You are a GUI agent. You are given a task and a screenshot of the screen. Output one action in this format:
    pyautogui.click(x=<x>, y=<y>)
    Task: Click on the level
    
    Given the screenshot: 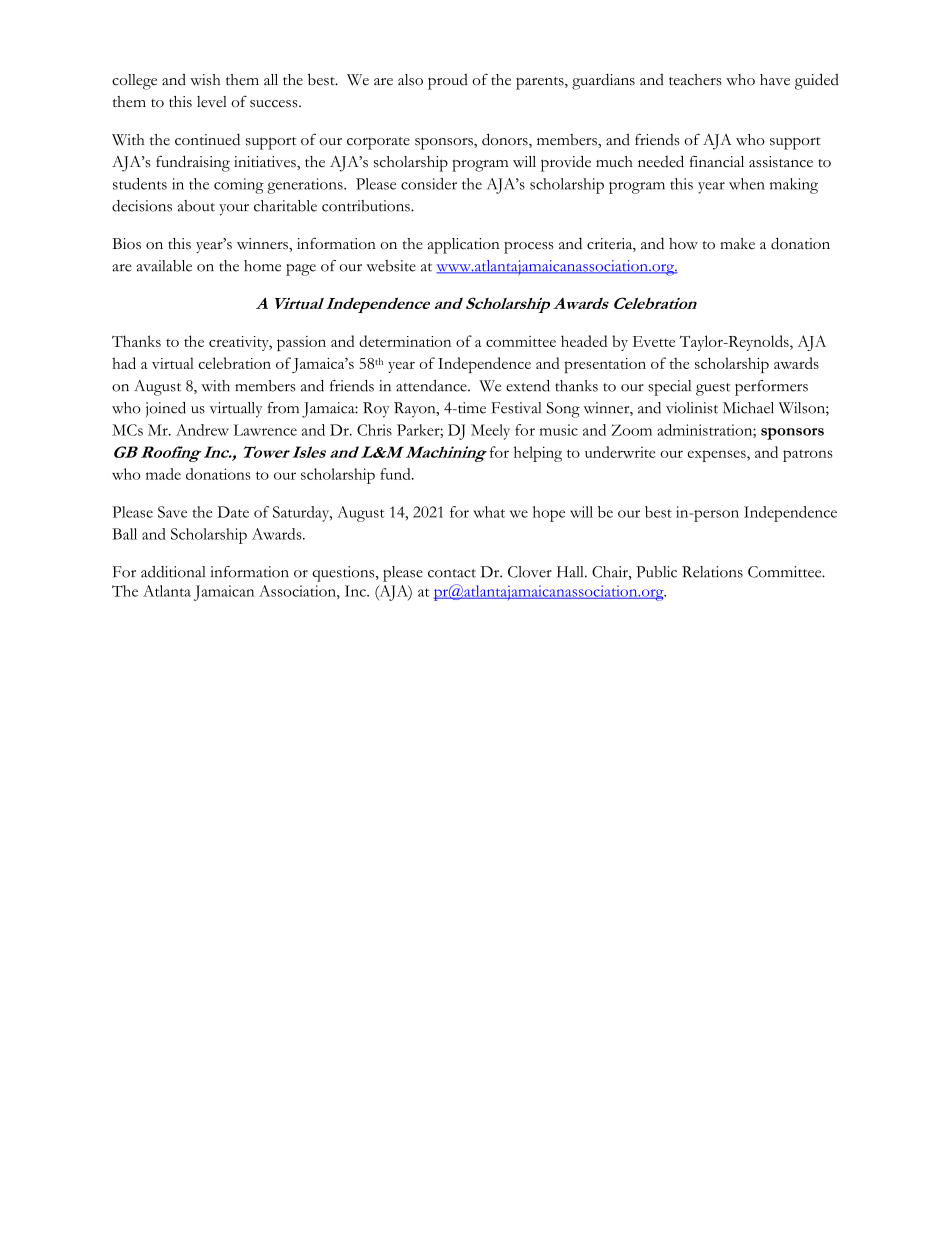 What is the action you would take?
    pyautogui.click(x=212, y=102)
